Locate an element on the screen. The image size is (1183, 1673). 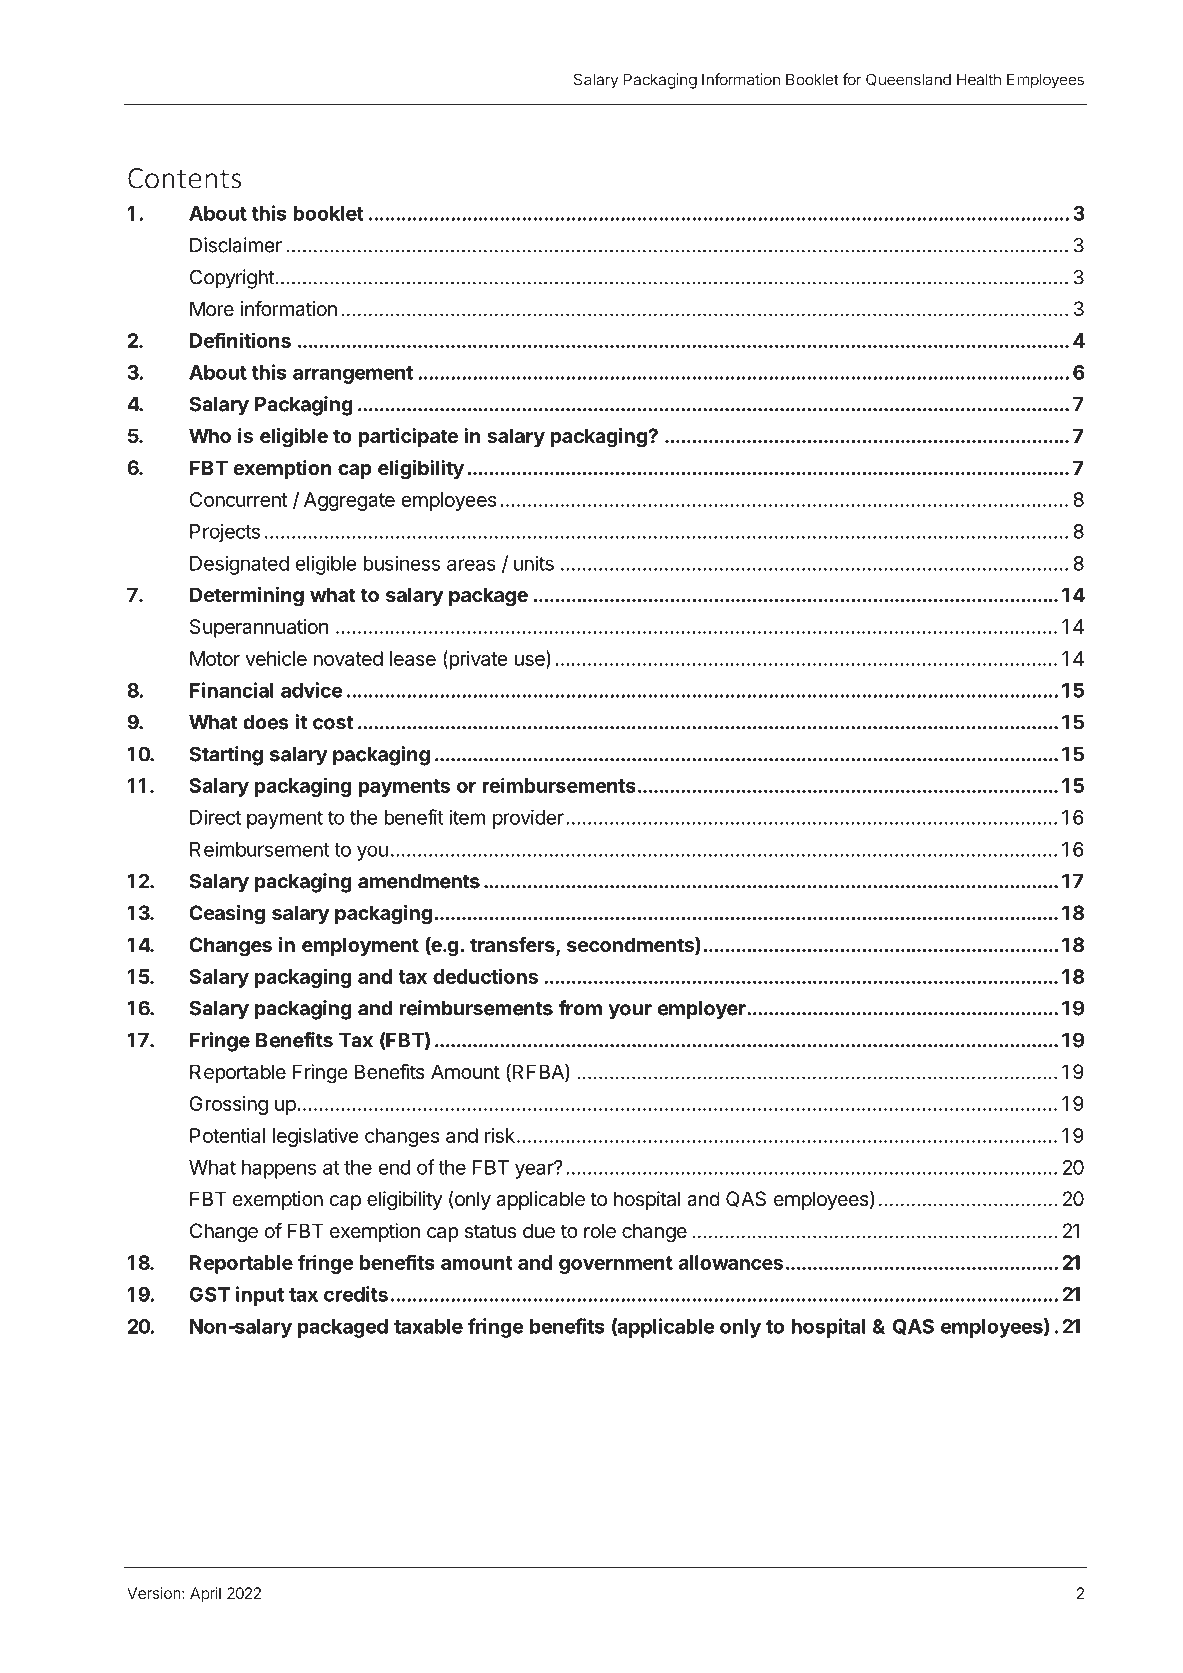
Queensland is located at coordinates (908, 80).
